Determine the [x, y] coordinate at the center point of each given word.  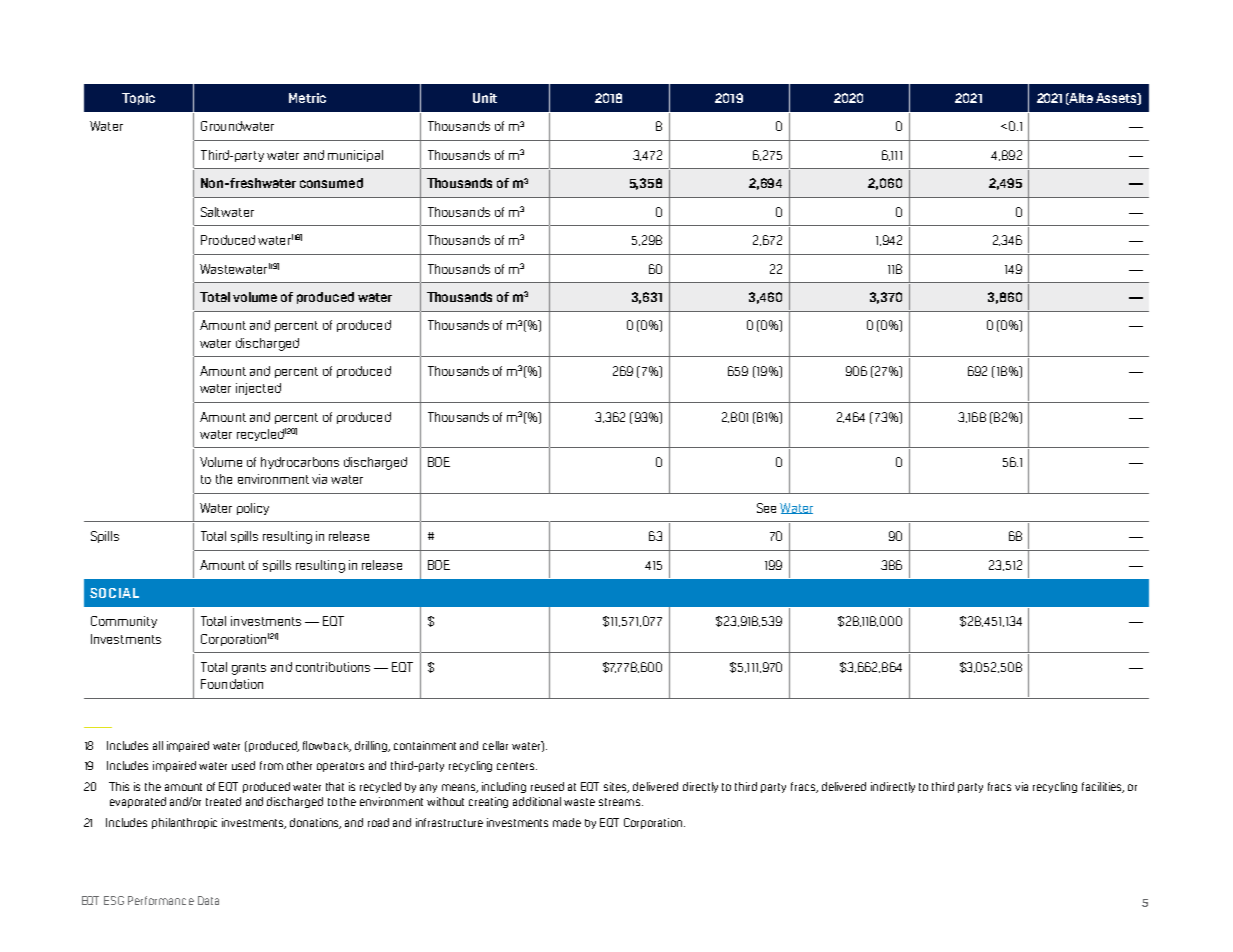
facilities [1103, 787]
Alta [1080, 99]
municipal [355, 156]
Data [208, 900]
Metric [307, 98]
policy [253, 509]
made [567, 822]
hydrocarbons [300, 463]
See [766, 508]
